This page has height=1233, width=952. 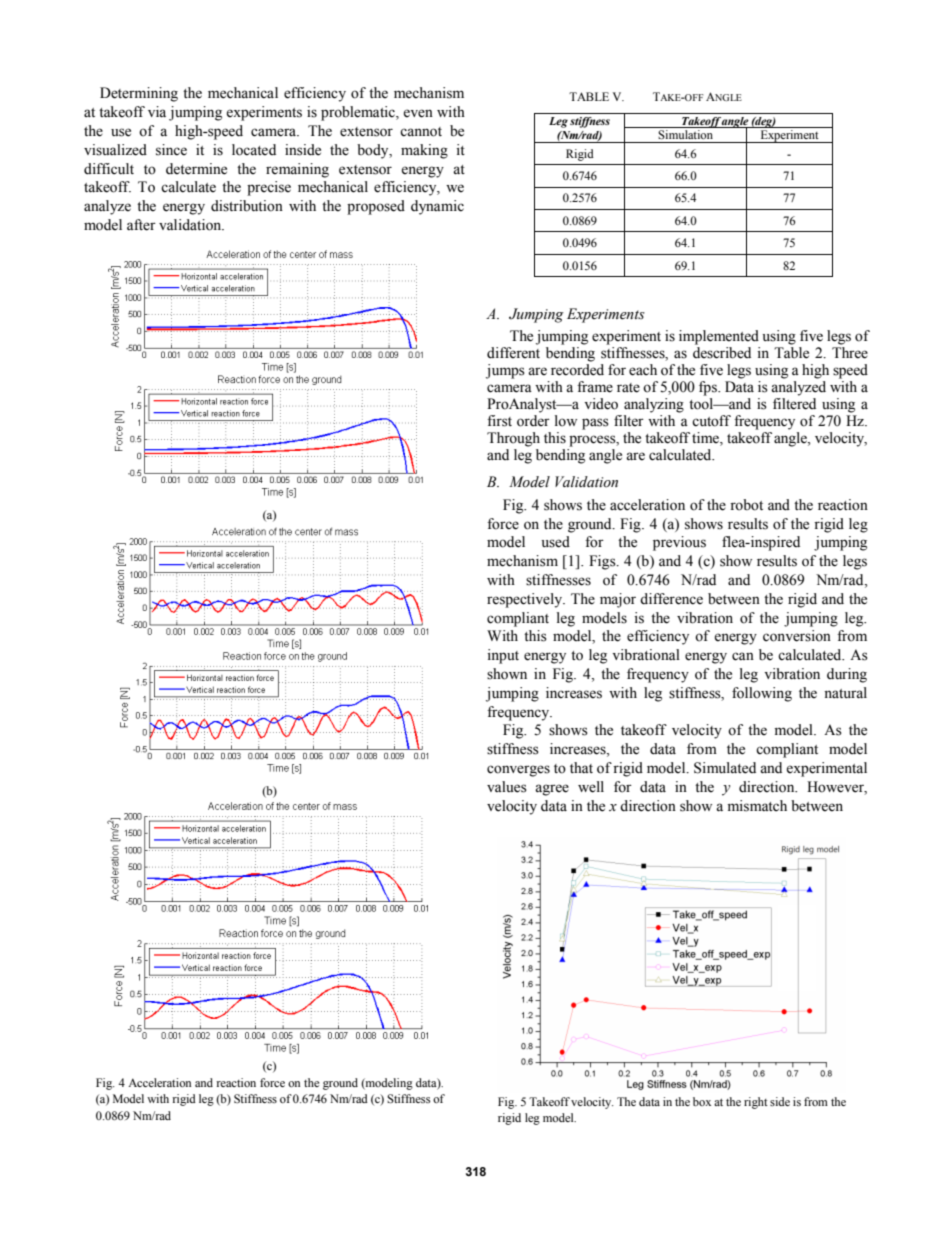 What do you see at coordinates (719, 337) in the page?
I see `implemented` at bounding box center [719, 337].
